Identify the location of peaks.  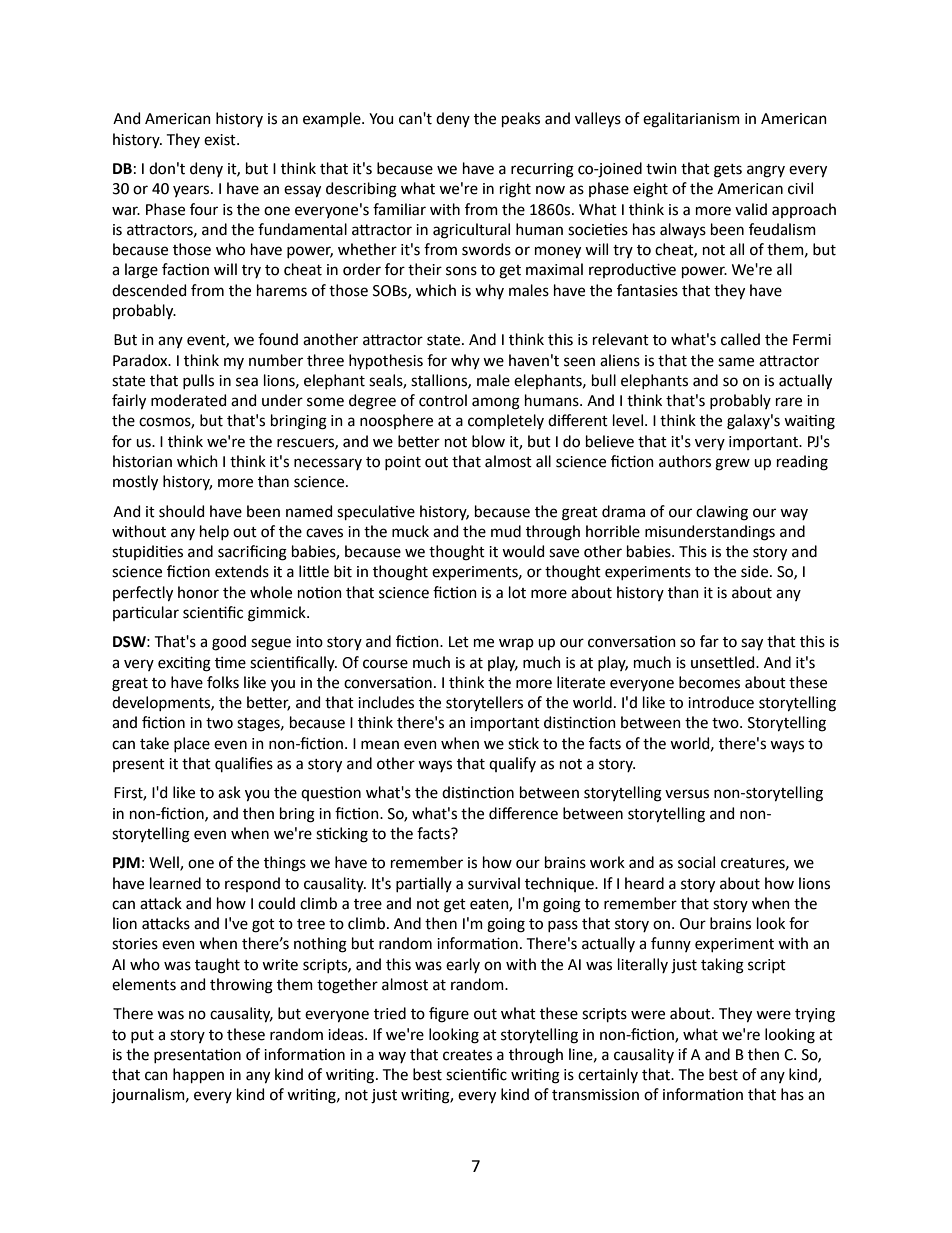
(521, 119).
